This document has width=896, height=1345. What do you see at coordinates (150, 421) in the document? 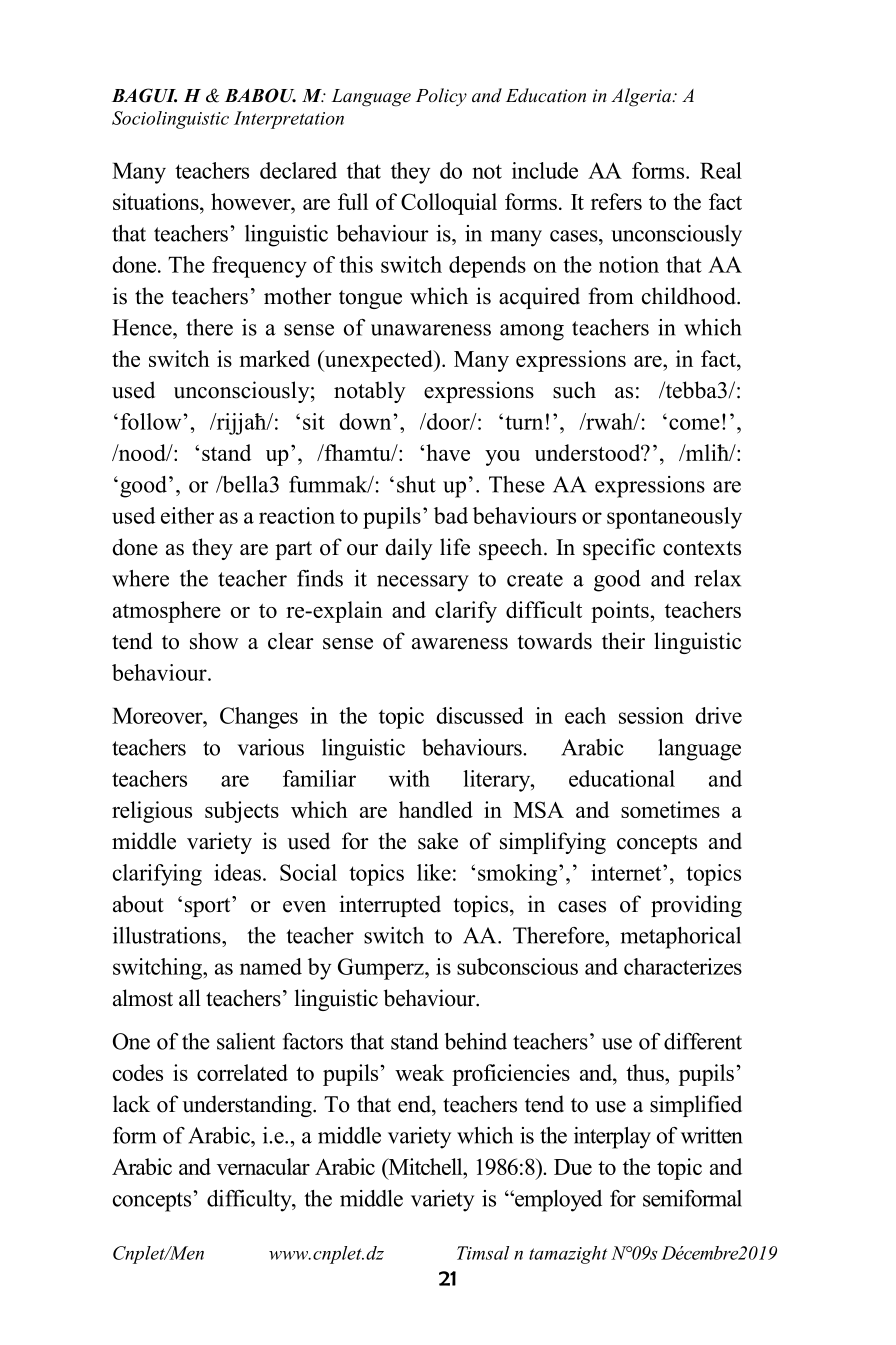
I see `follow` at bounding box center [150, 421].
